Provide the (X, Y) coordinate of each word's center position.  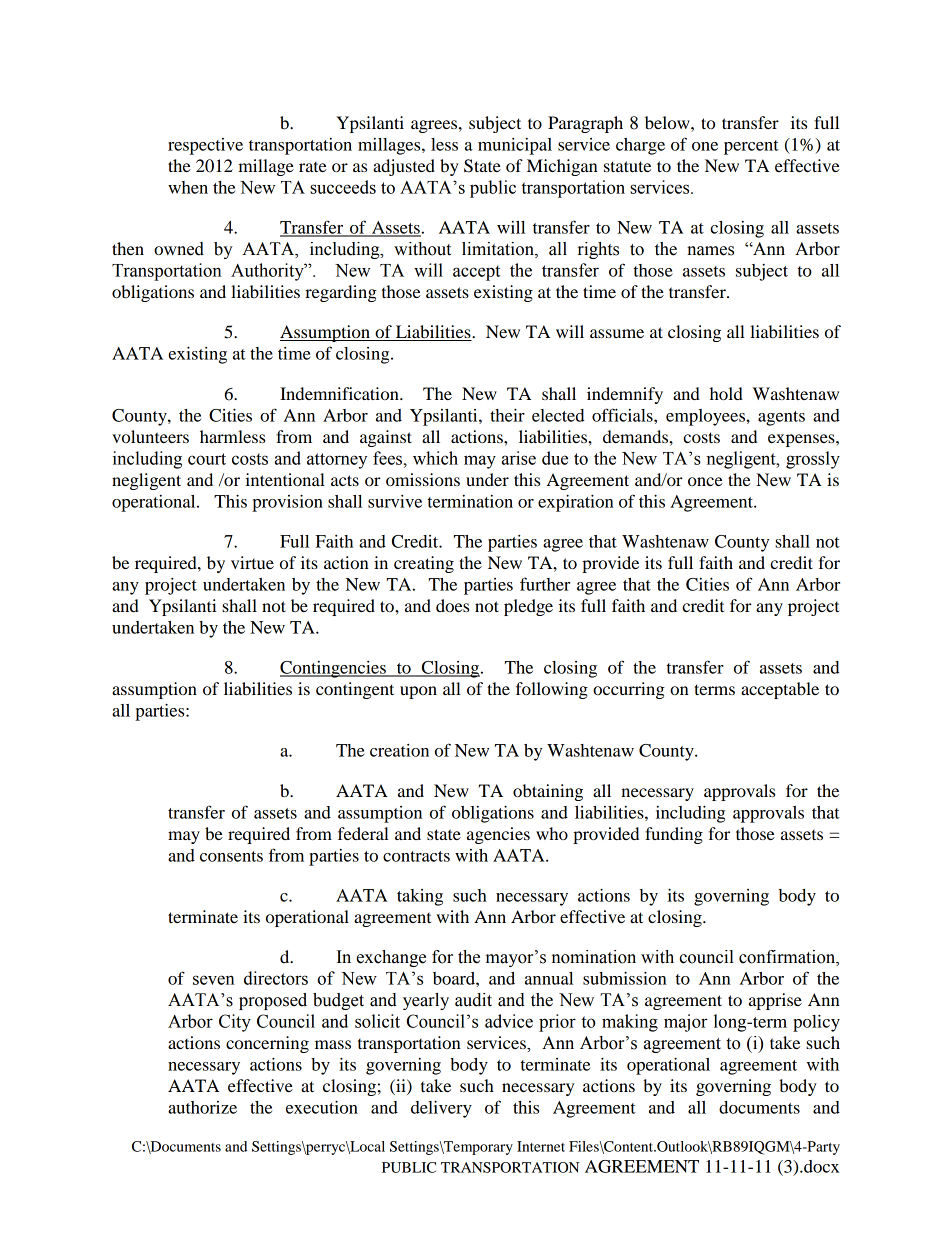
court (207, 459)
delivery (441, 1109)
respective (205, 146)
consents (231, 856)
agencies (498, 835)
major (686, 1023)
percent (751, 147)
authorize (202, 1107)
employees (706, 417)
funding (674, 835)
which (435, 458)
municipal (515, 146)
